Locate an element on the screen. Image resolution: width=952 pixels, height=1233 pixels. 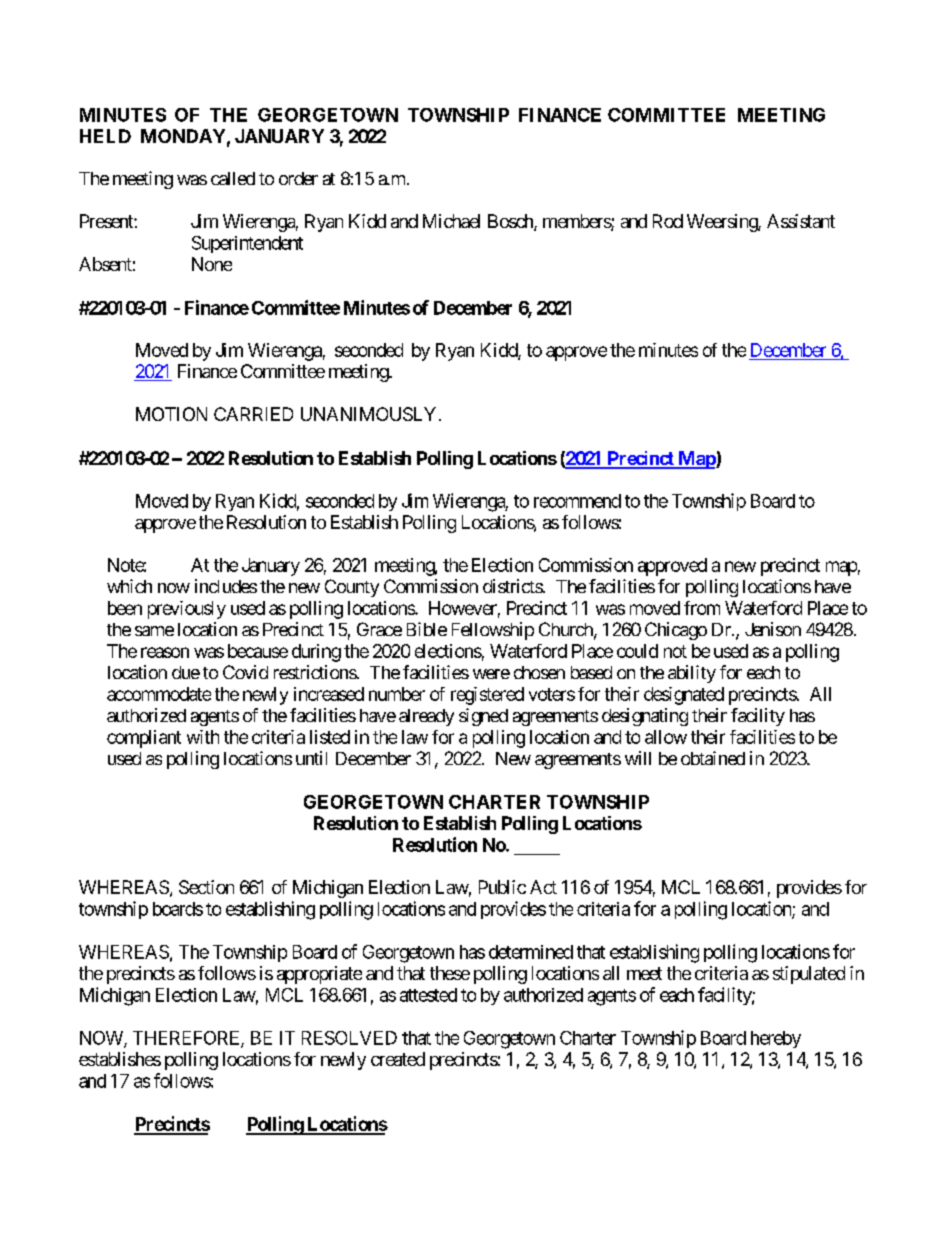
previously is located at coordinates (187, 610).
